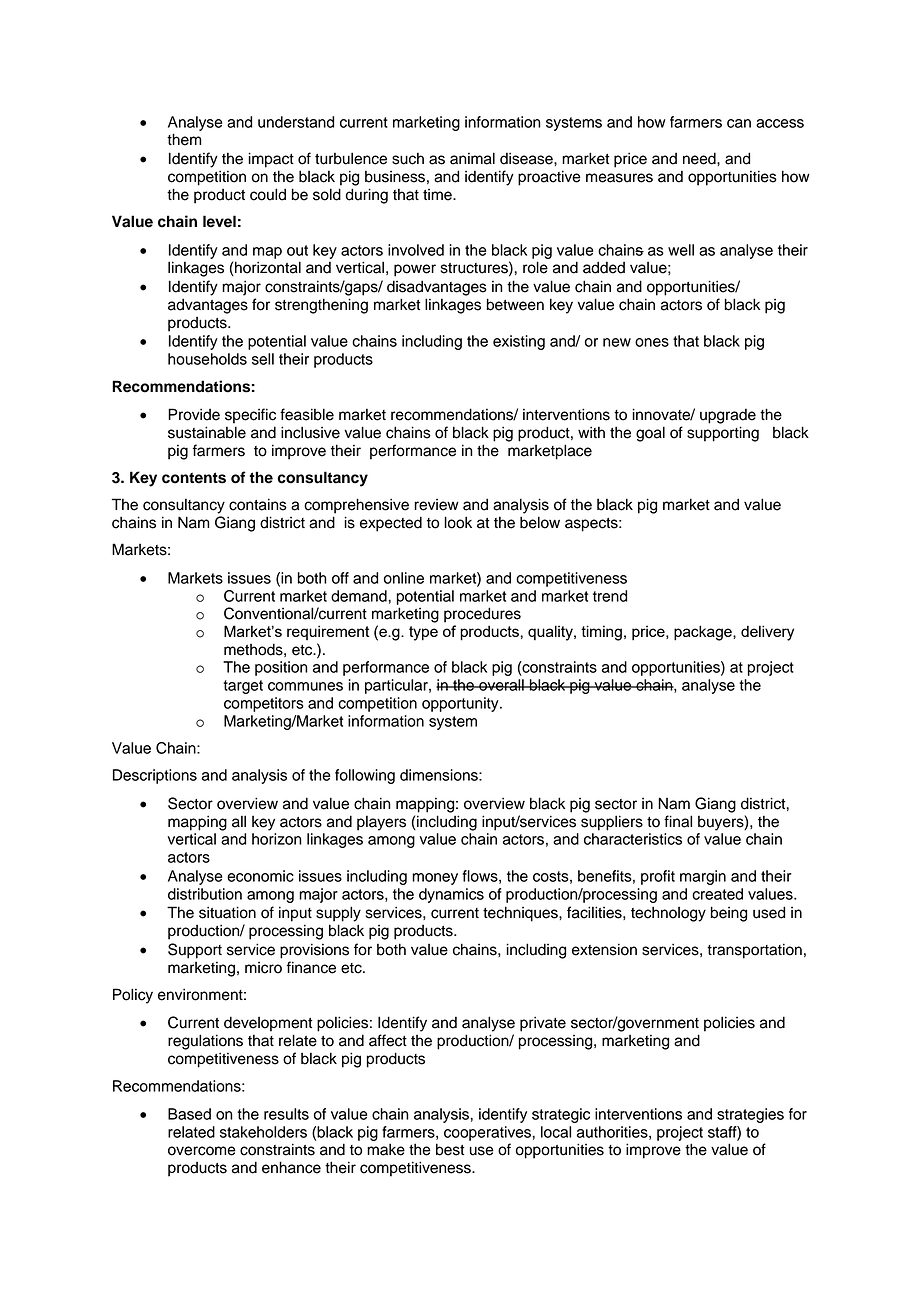  What do you see at coordinates (451, 895) in the image?
I see `dynamics` at bounding box center [451, 895].
